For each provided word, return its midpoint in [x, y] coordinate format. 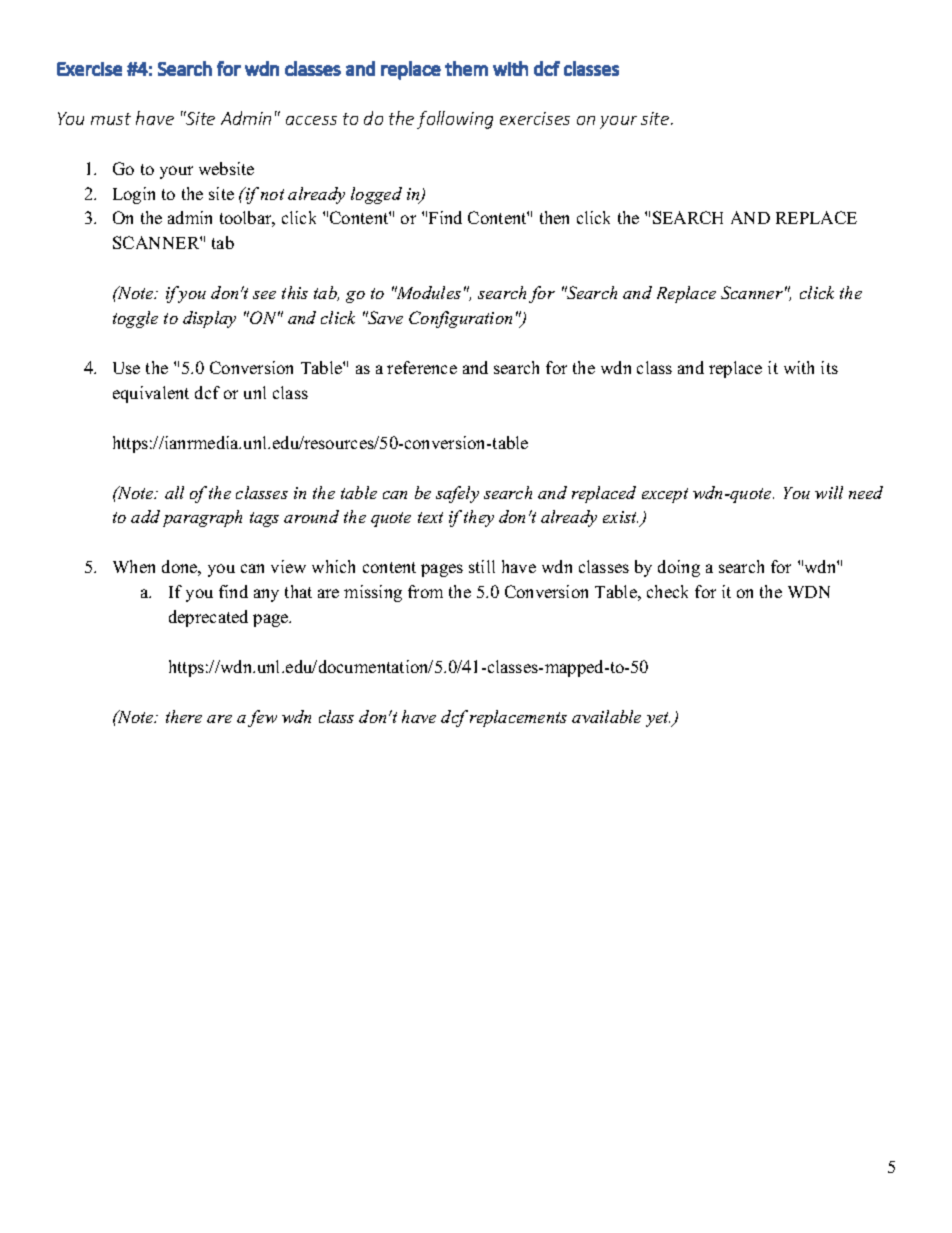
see [264, 295]
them [466, 68]
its [829, 367]
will [829, 492]
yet [658, 719]
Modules [428, 292]
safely [457, 494]
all [174, 492]
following [455, 120]
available [606, 716]
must [111, 119]
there [184, 716]
